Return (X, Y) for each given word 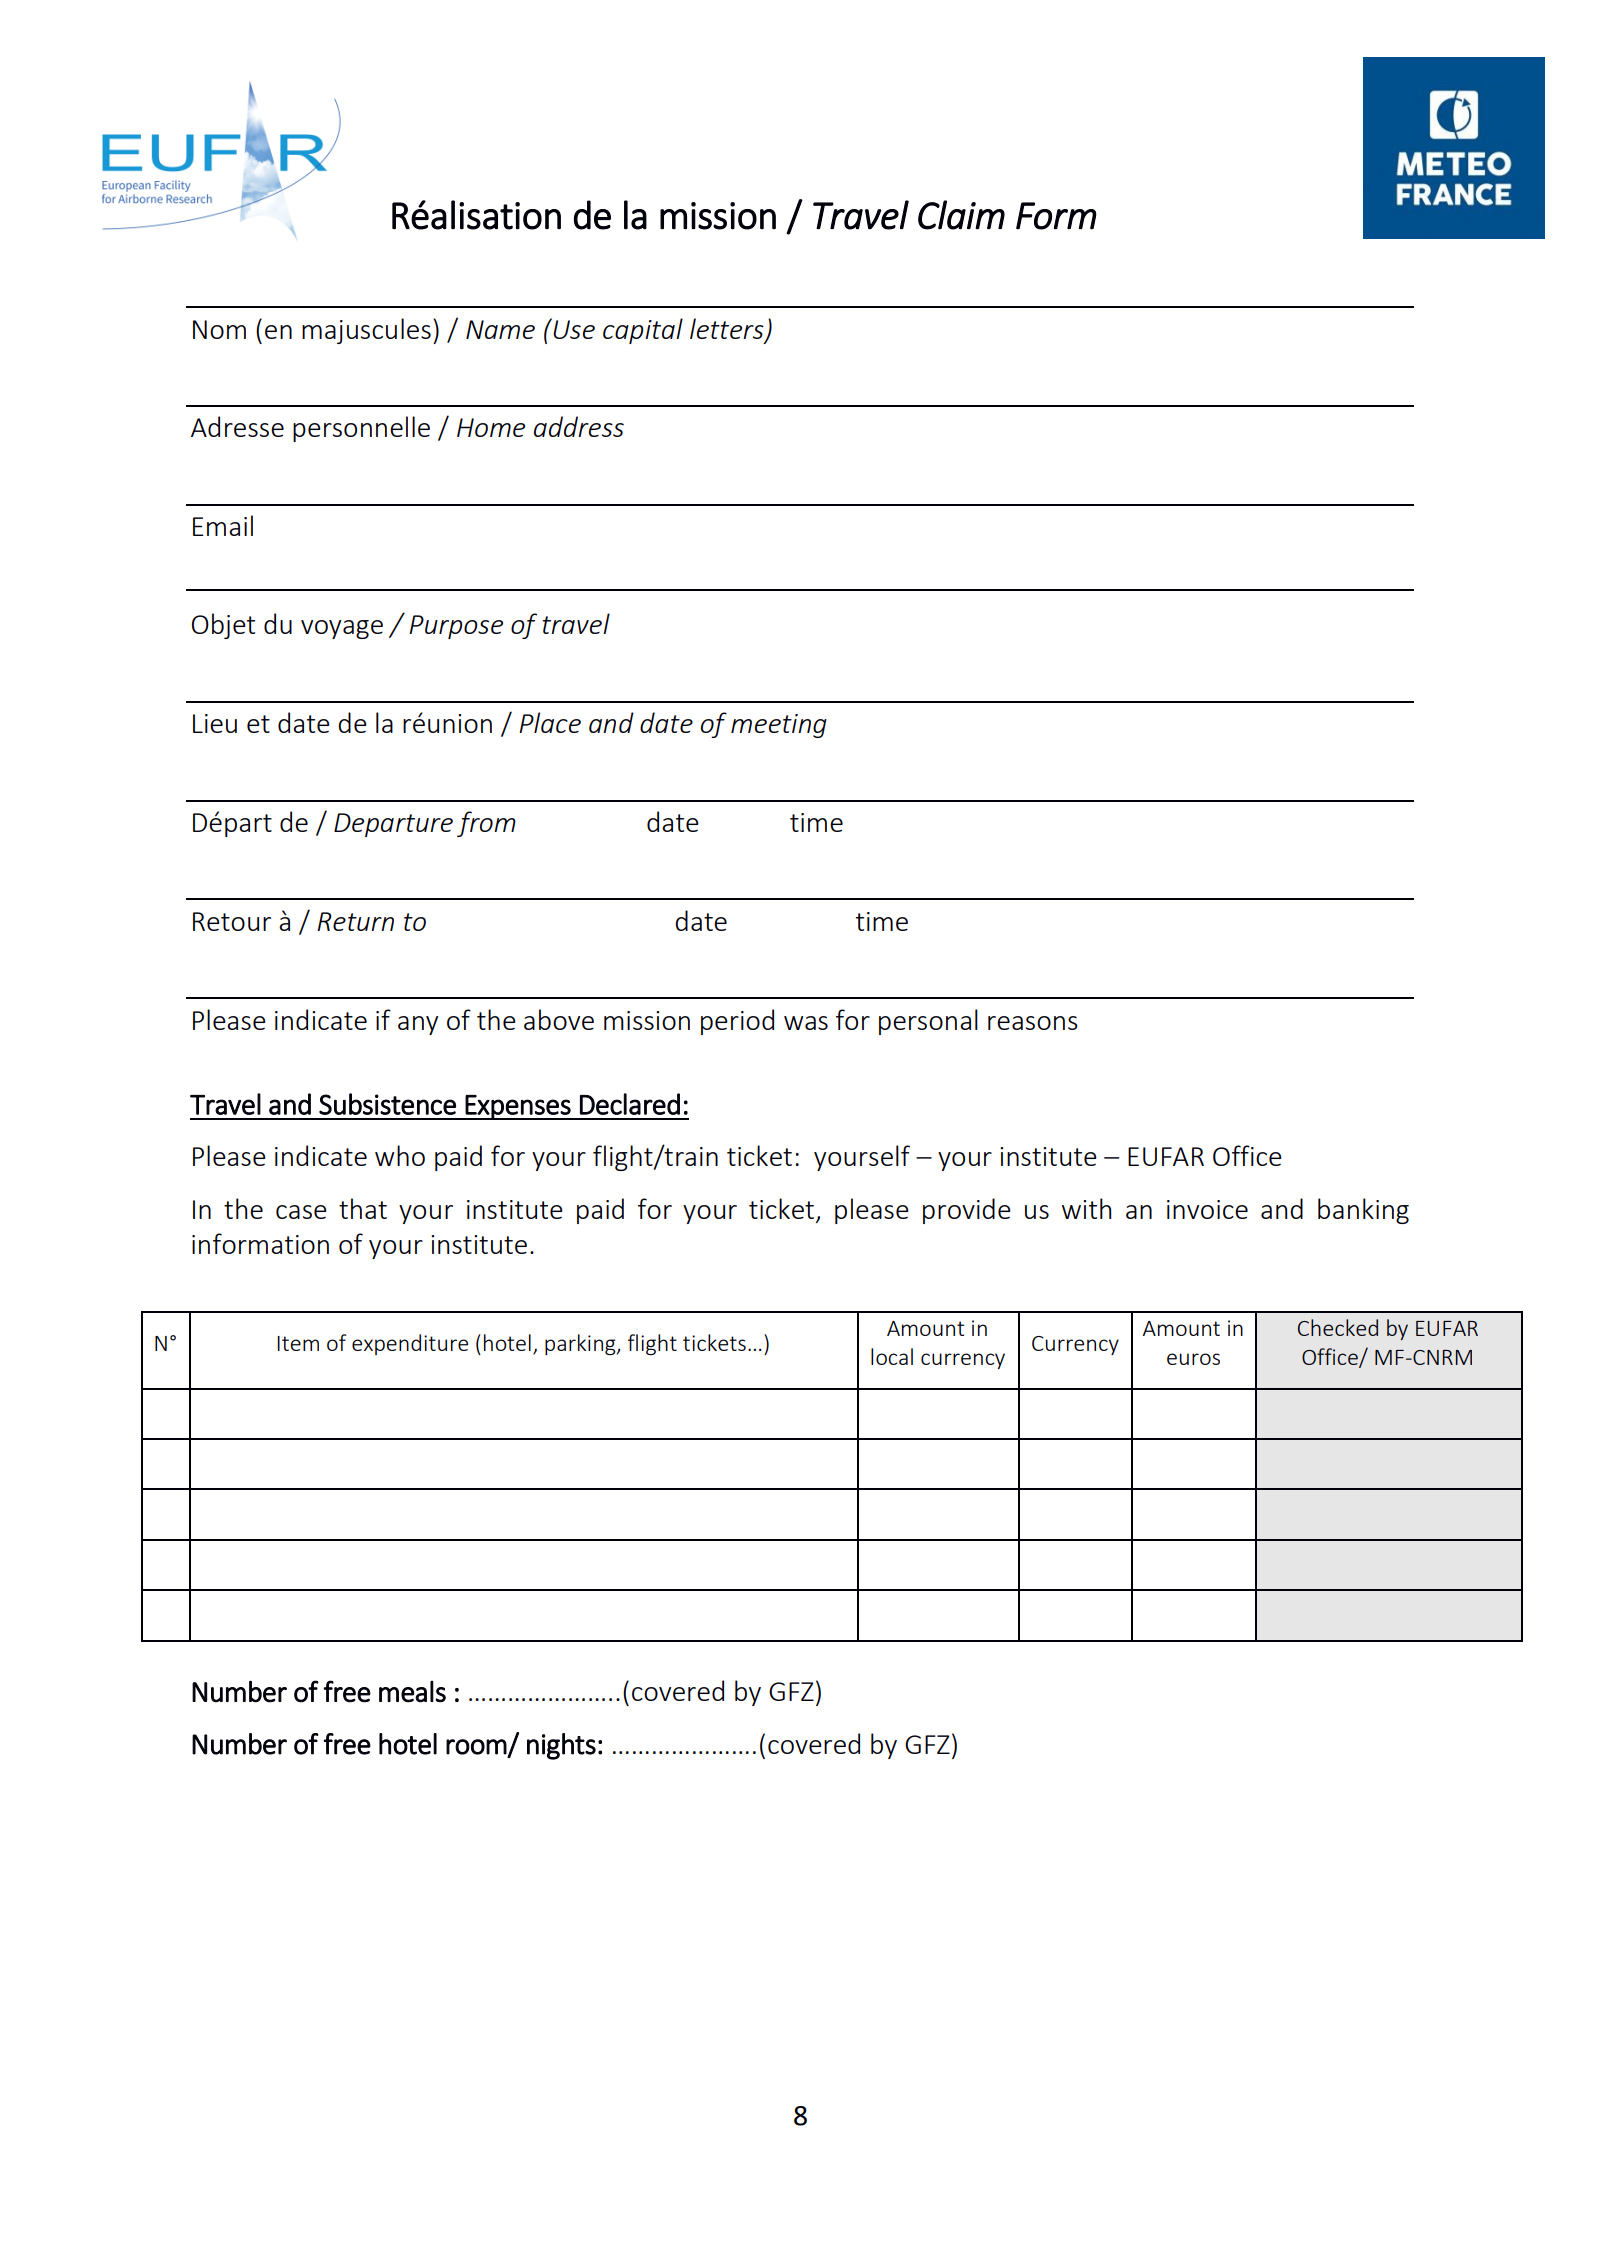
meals (412, 1692)
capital (643, 331)
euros (1193, 1359)
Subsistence (387, 1104)
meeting (779, 726)
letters (728, 329)
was (806, 1023)
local (892, 1356)
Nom (219, 329)
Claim (961, 215)
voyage (342, 629)
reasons (1033, 1023)
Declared (630, 1104)
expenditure (410, 1344)
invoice (1207, 1209)
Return (355, 921)
